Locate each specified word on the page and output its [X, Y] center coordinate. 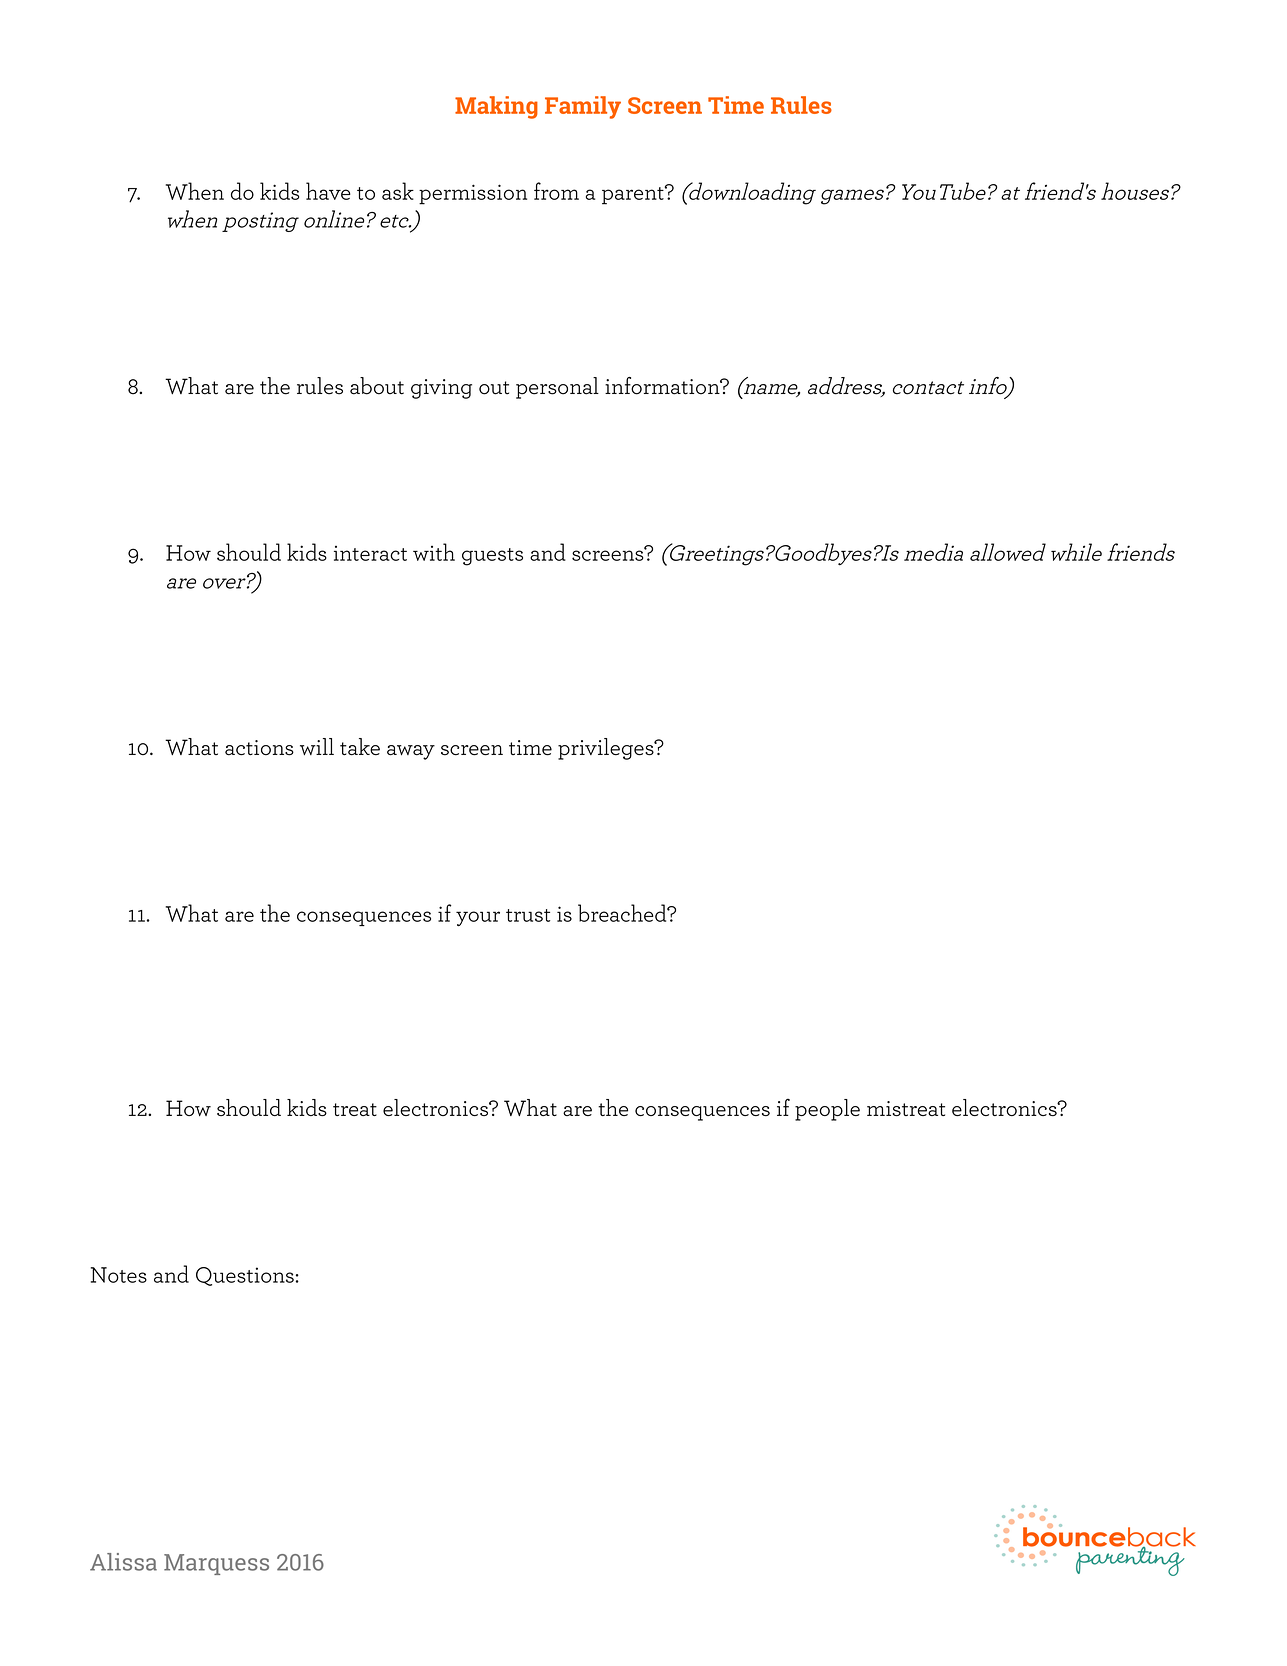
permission [473, 194]
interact [370, 553]
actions [259, 748]
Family [583, 107]
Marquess [216, 1564]
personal [557, 388]
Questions [245, 1276]
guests [492, 557]
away [411, 752]
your [478, 918]
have [328, 191]
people [827, 1110]
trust [528, 915]
